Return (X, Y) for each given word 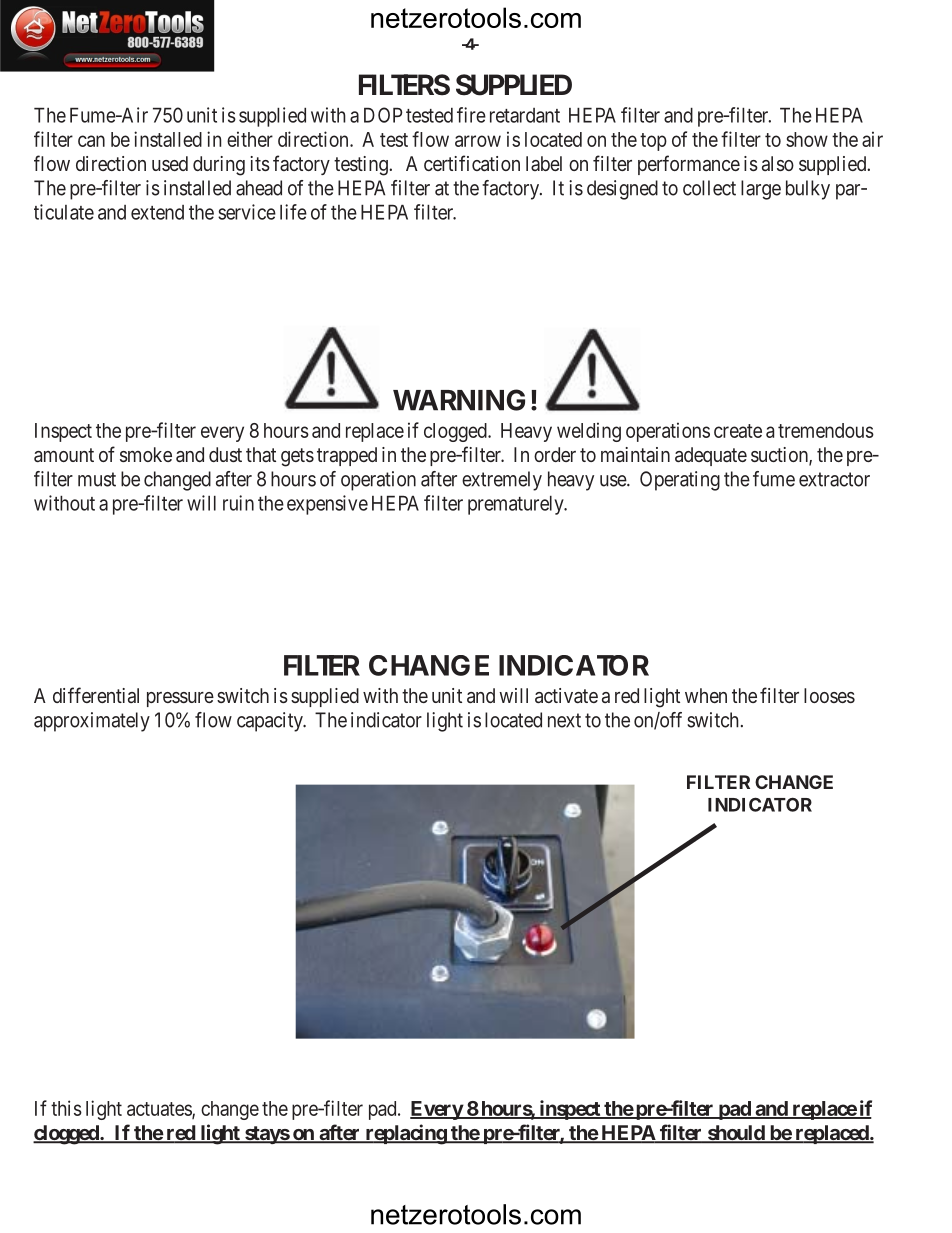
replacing (405, 1134)
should (735, 1134)
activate (566, 695)
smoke (146, 454)
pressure (180, 699)
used (170, 163)
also (778, 163)
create (738, 431)
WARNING (459, 400)
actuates (160, 1110)
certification (472, 163)
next (564, 720)
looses (829, 695)
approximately (92, 722)
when (706, 695)
